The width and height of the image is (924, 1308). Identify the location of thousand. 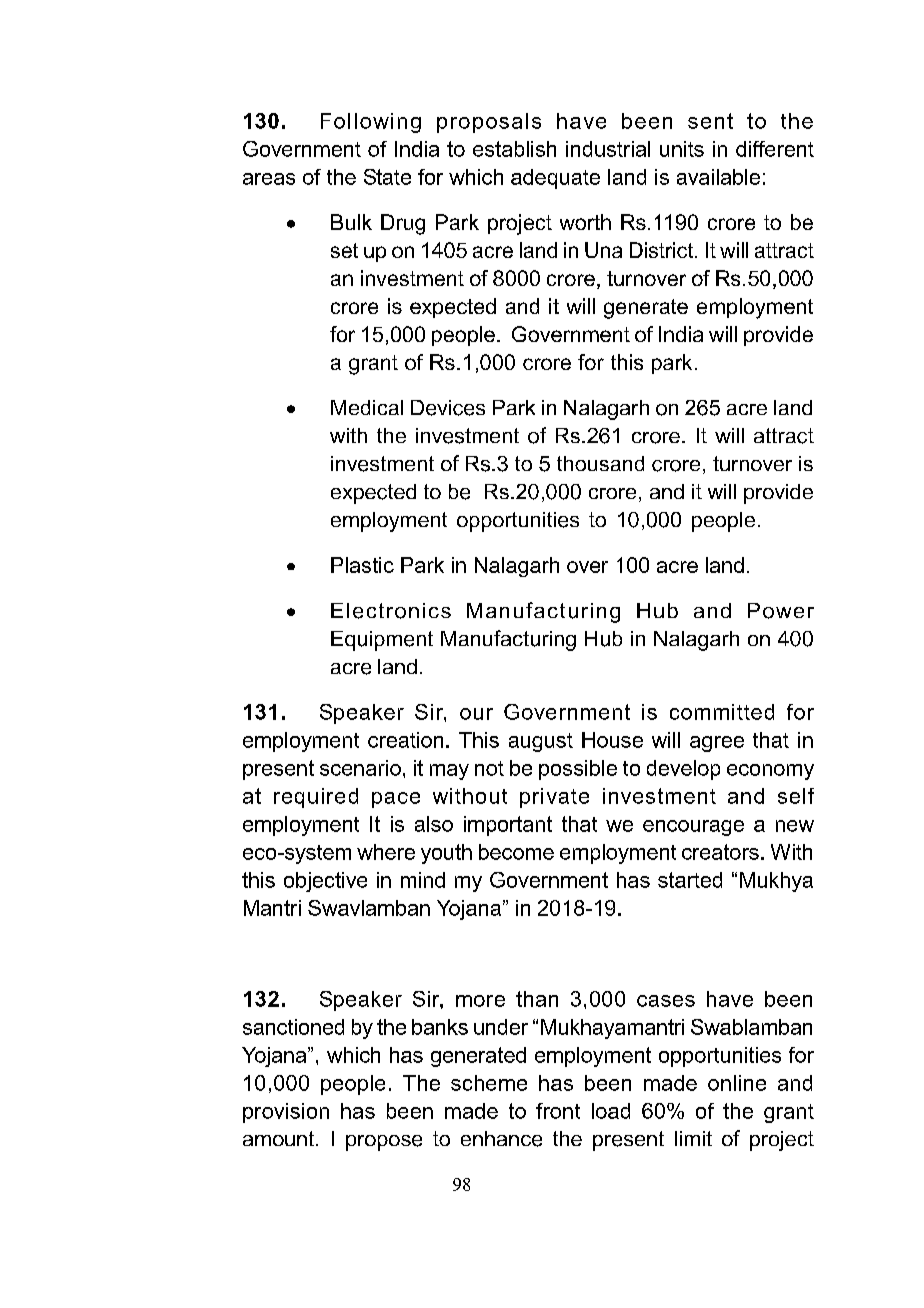
(600, 463).
